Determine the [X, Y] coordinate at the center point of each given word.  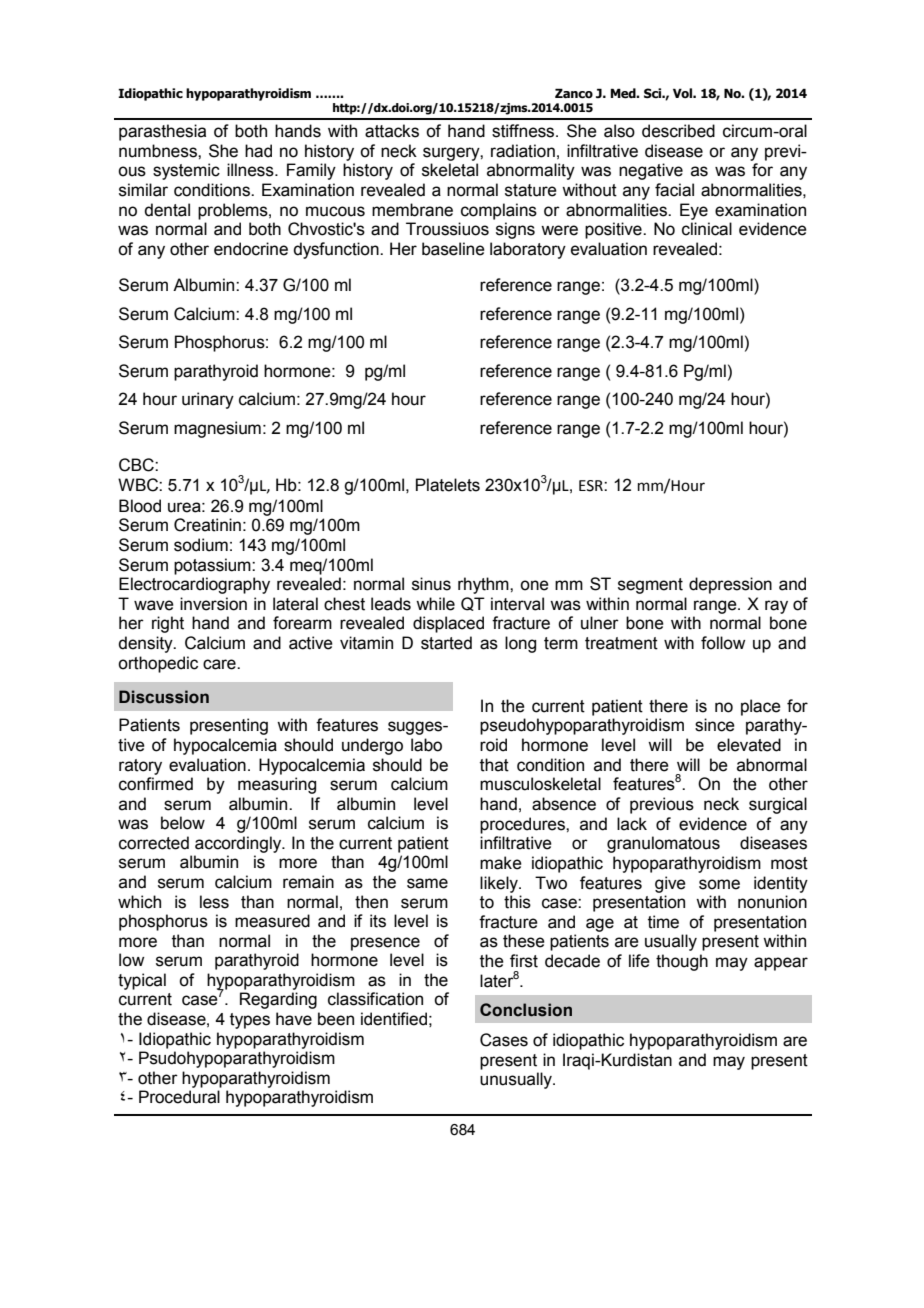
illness [251, 170]
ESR [592, 486]
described [678, 131]
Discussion [164, 697]
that [494, 765]
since [715, 725]
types [250, 1021]
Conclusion [526, 1010]
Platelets [448, 485]
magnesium [217, 429]
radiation [523, 151]
